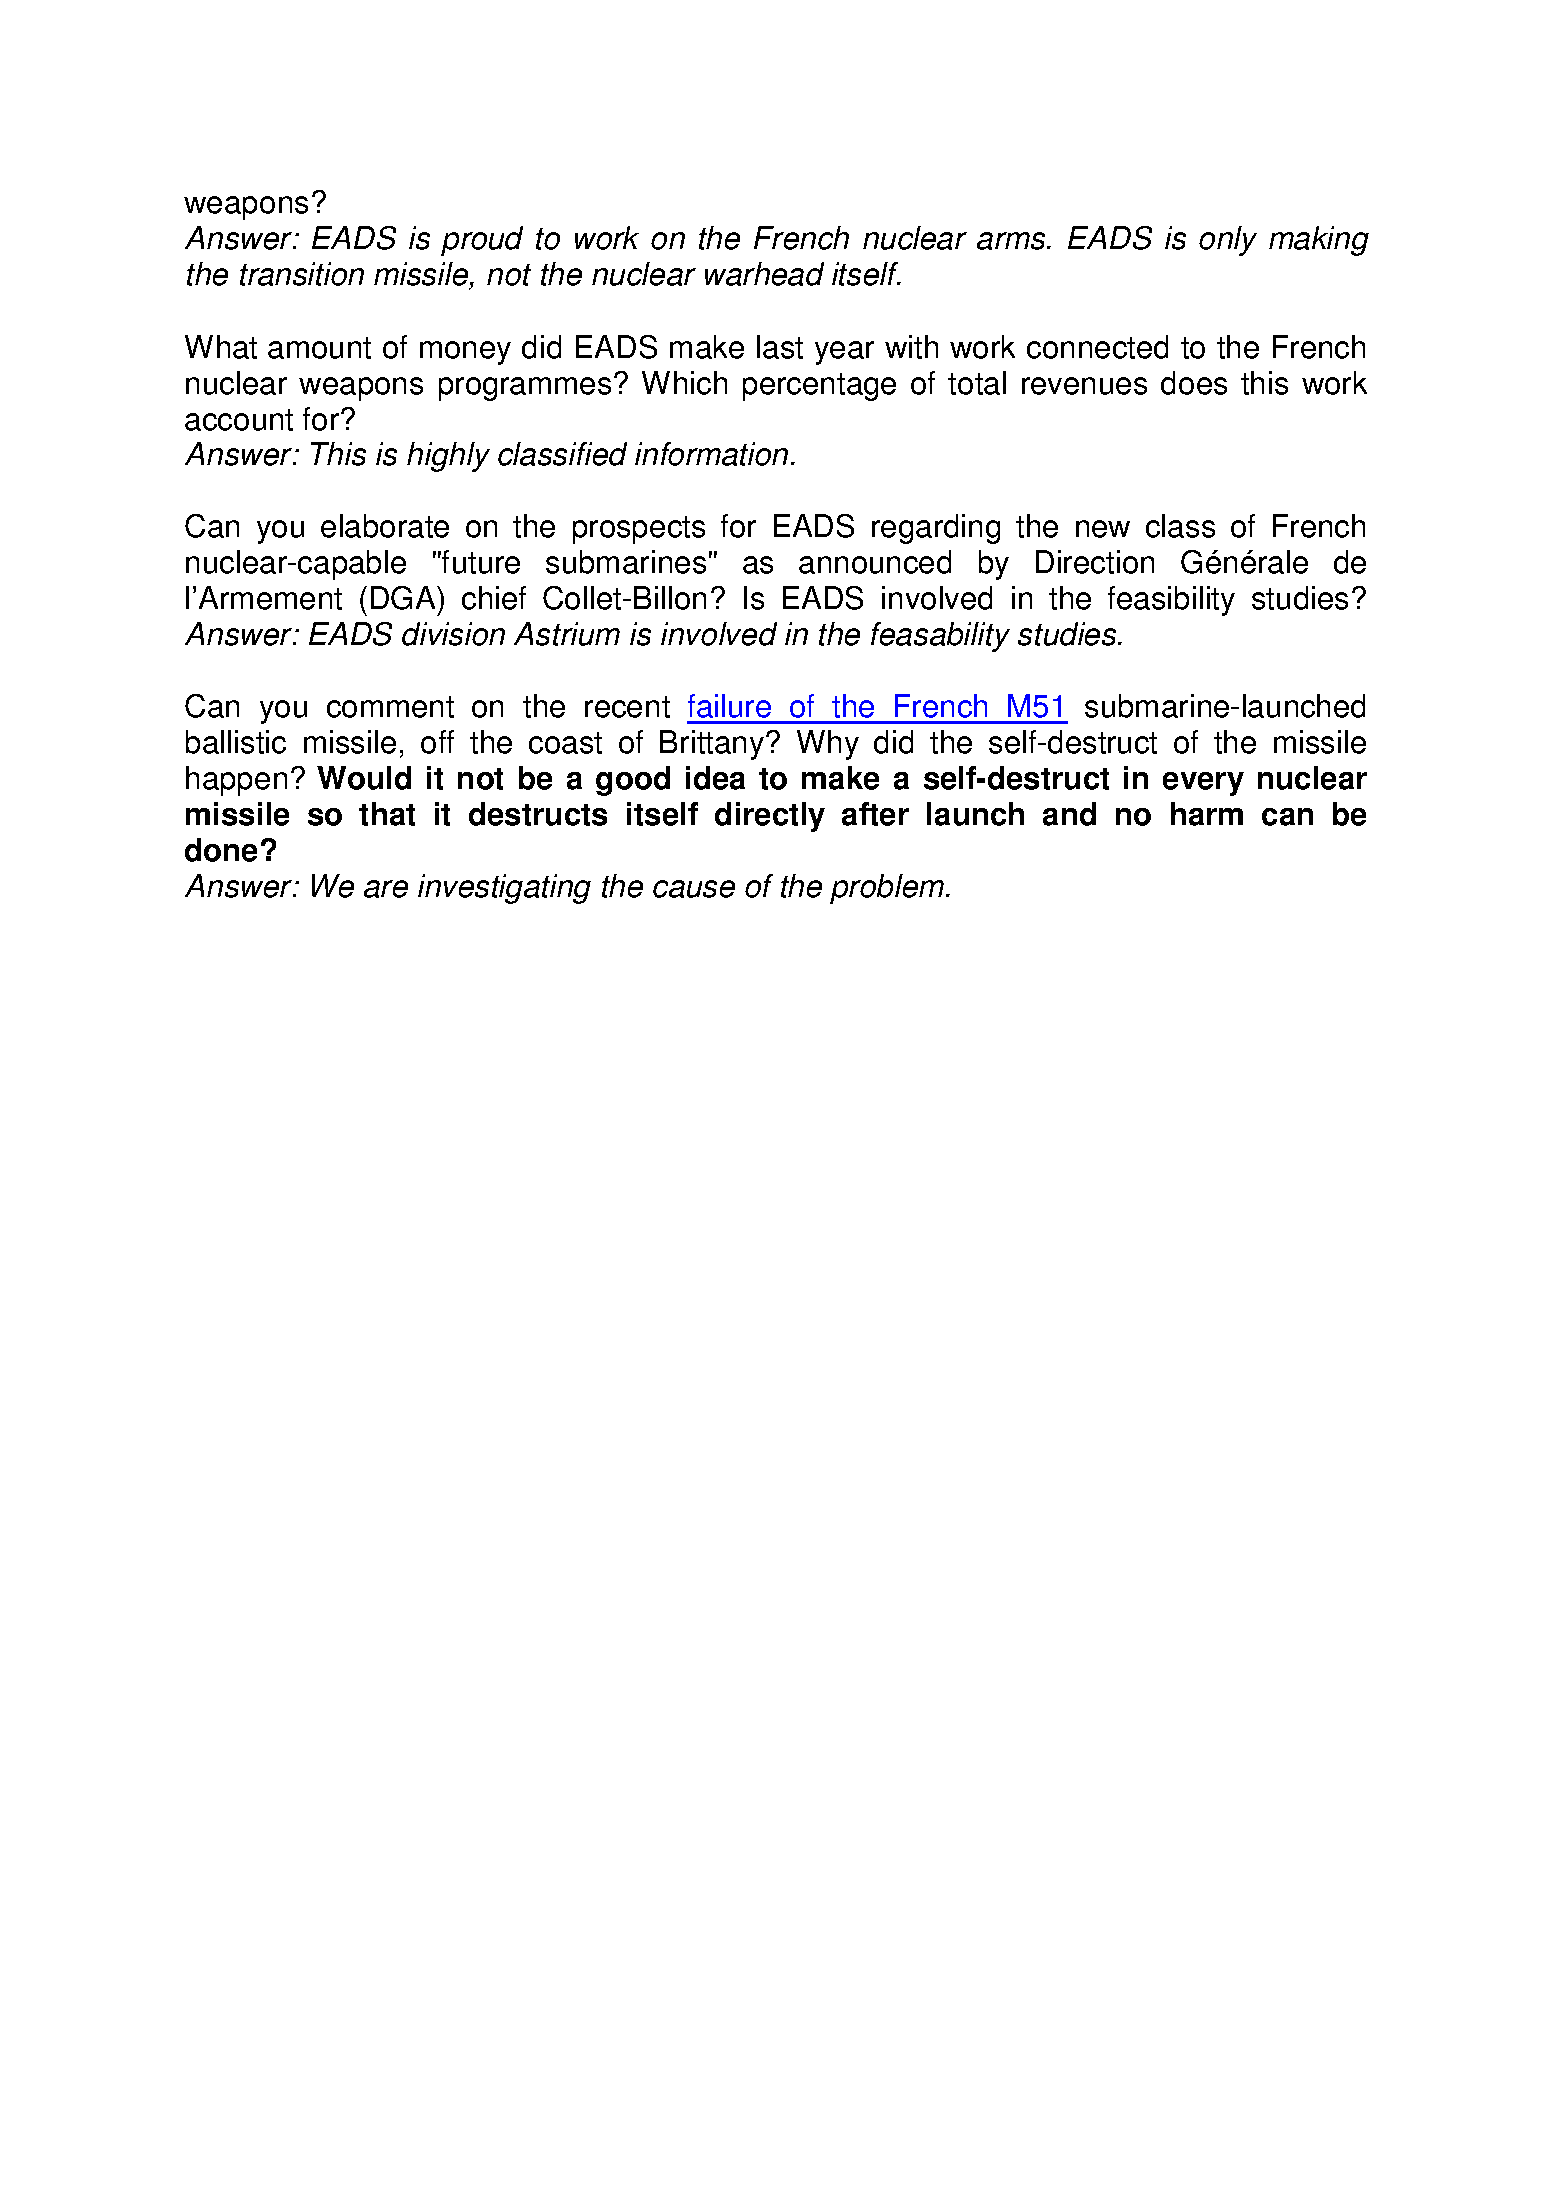  Describe the element at coordinates (1194, 383) in the screenshot. I see `does` at that location.
